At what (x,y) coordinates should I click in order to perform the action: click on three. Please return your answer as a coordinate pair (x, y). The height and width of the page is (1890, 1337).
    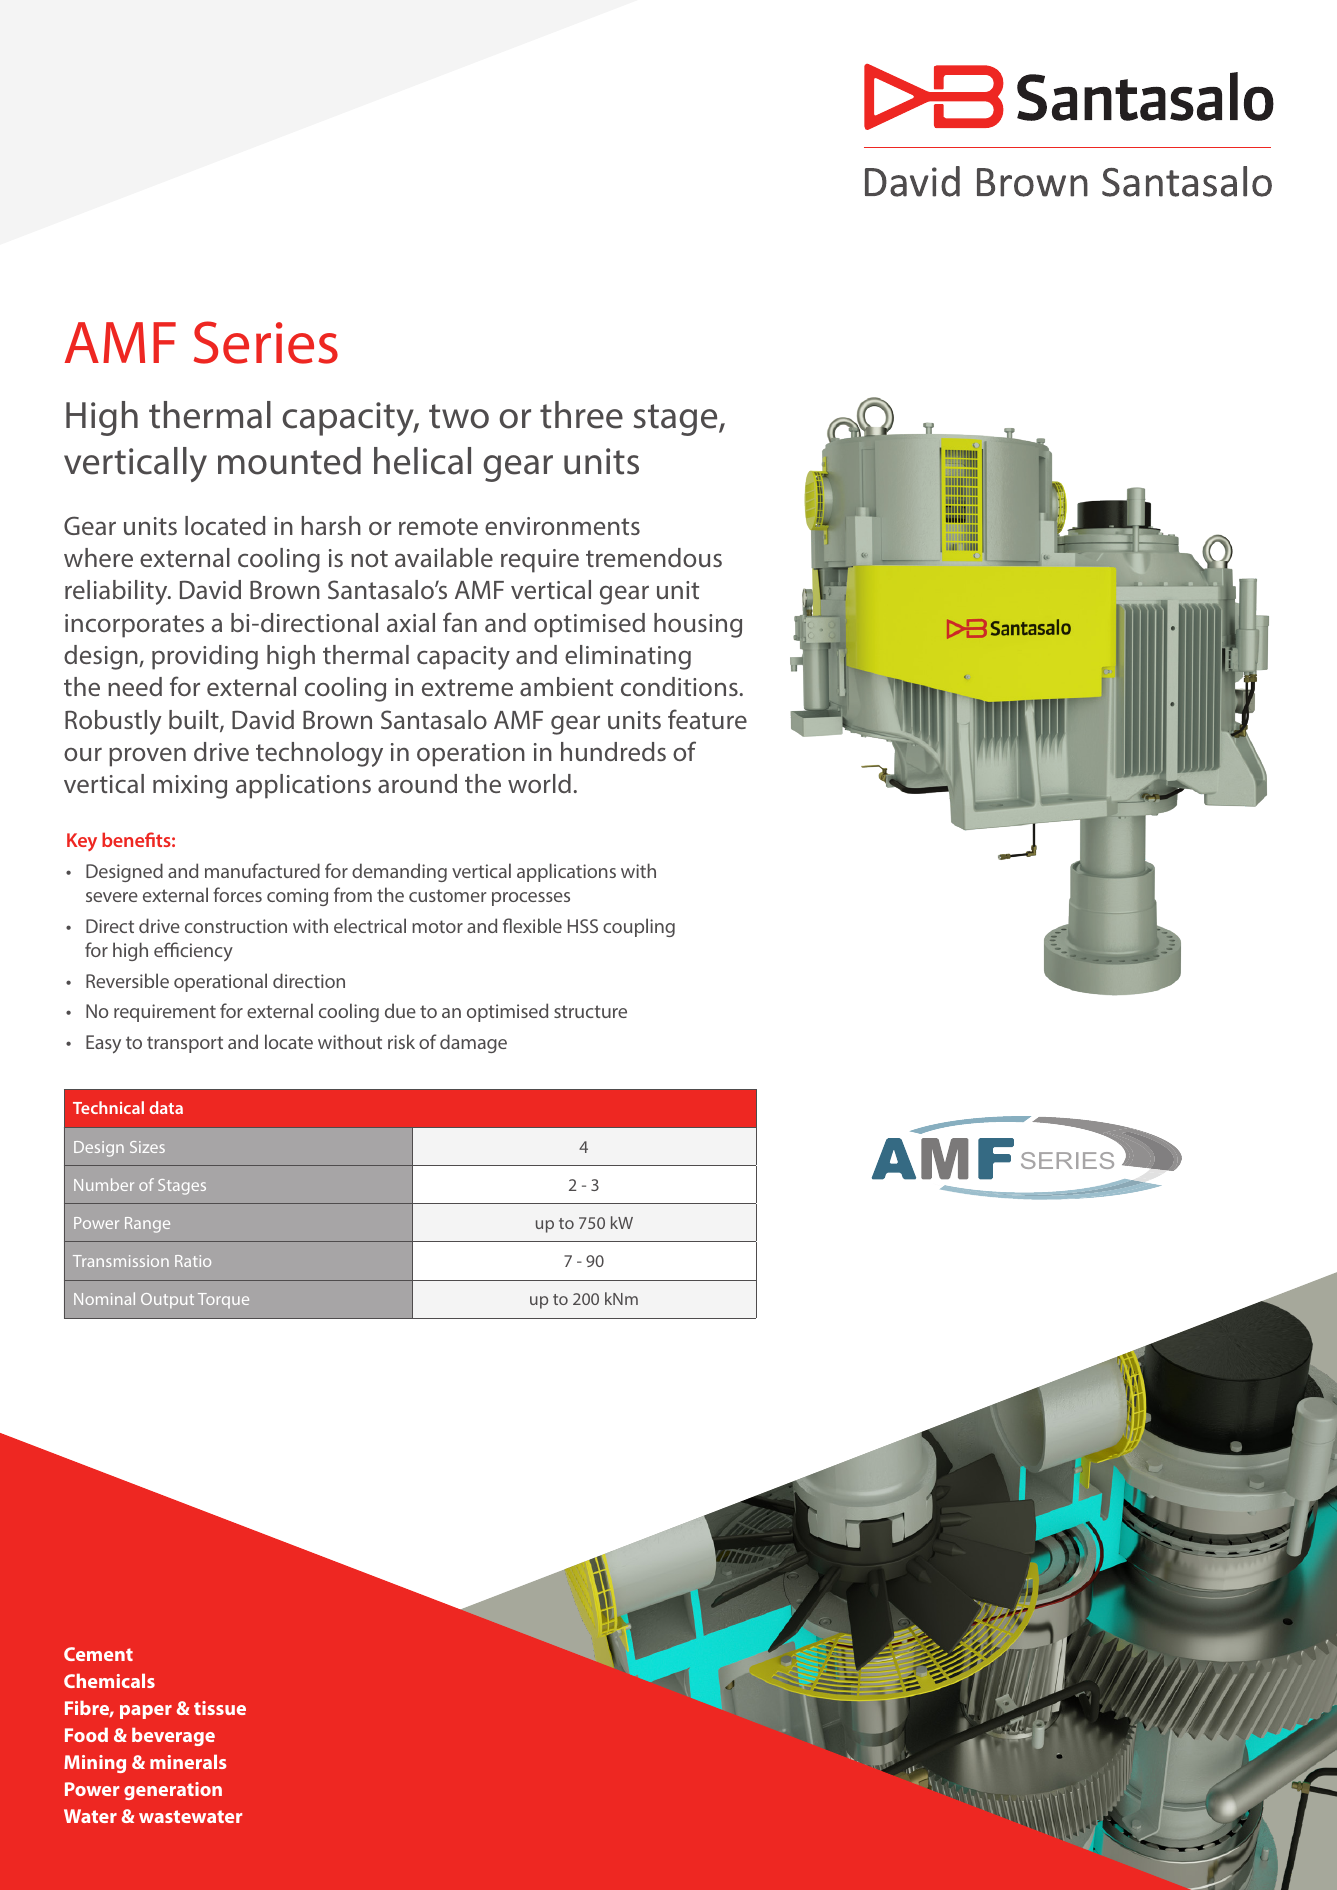
    Looking at the image, I should click on (581, 415).
